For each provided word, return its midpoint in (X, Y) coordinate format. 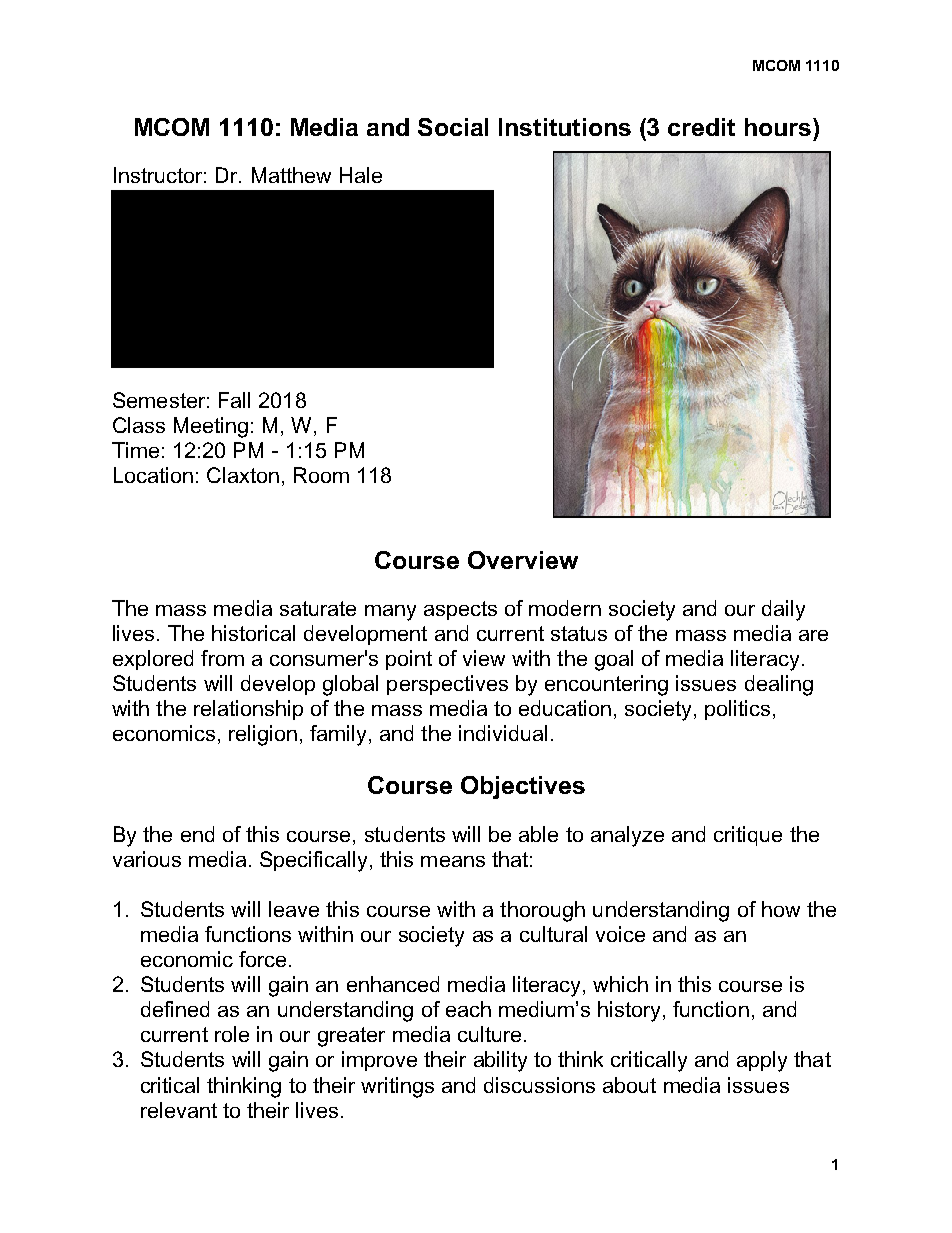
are (813, 635)
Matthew (291, 175)
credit (701, 127)
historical (253, 633)
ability (500, 1061)
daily (783, 610)
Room (321, 475)
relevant (179, 1110)
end (197, 834)
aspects (460, 610)
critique (748, 836)
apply (762, 1061)
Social (453, 127)
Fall (234, 400)
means (453, 861)
